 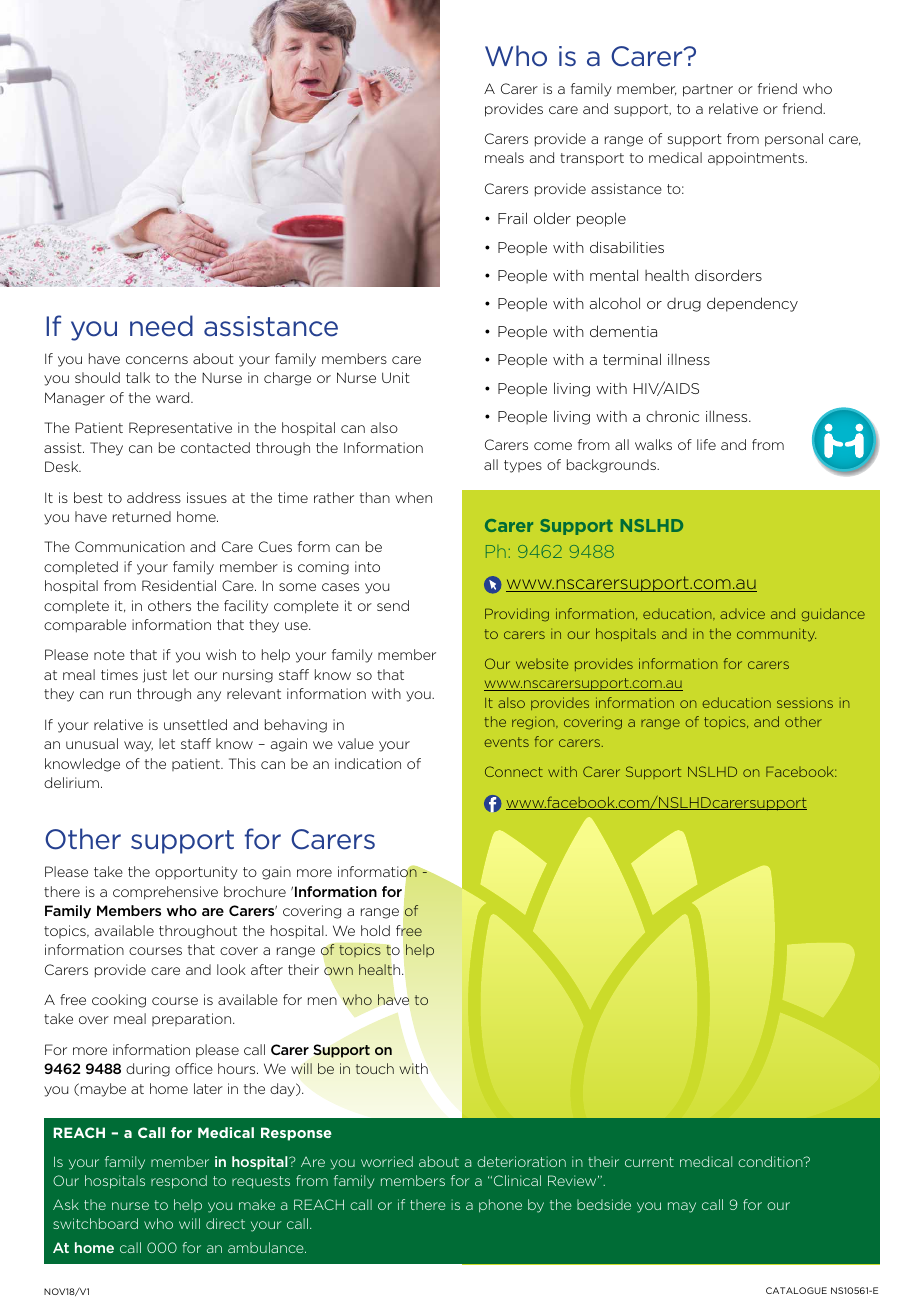 What do you see at coordinates (805, 704) in the screenshot?
I see `sessions` at bounding box center [805, 704].
